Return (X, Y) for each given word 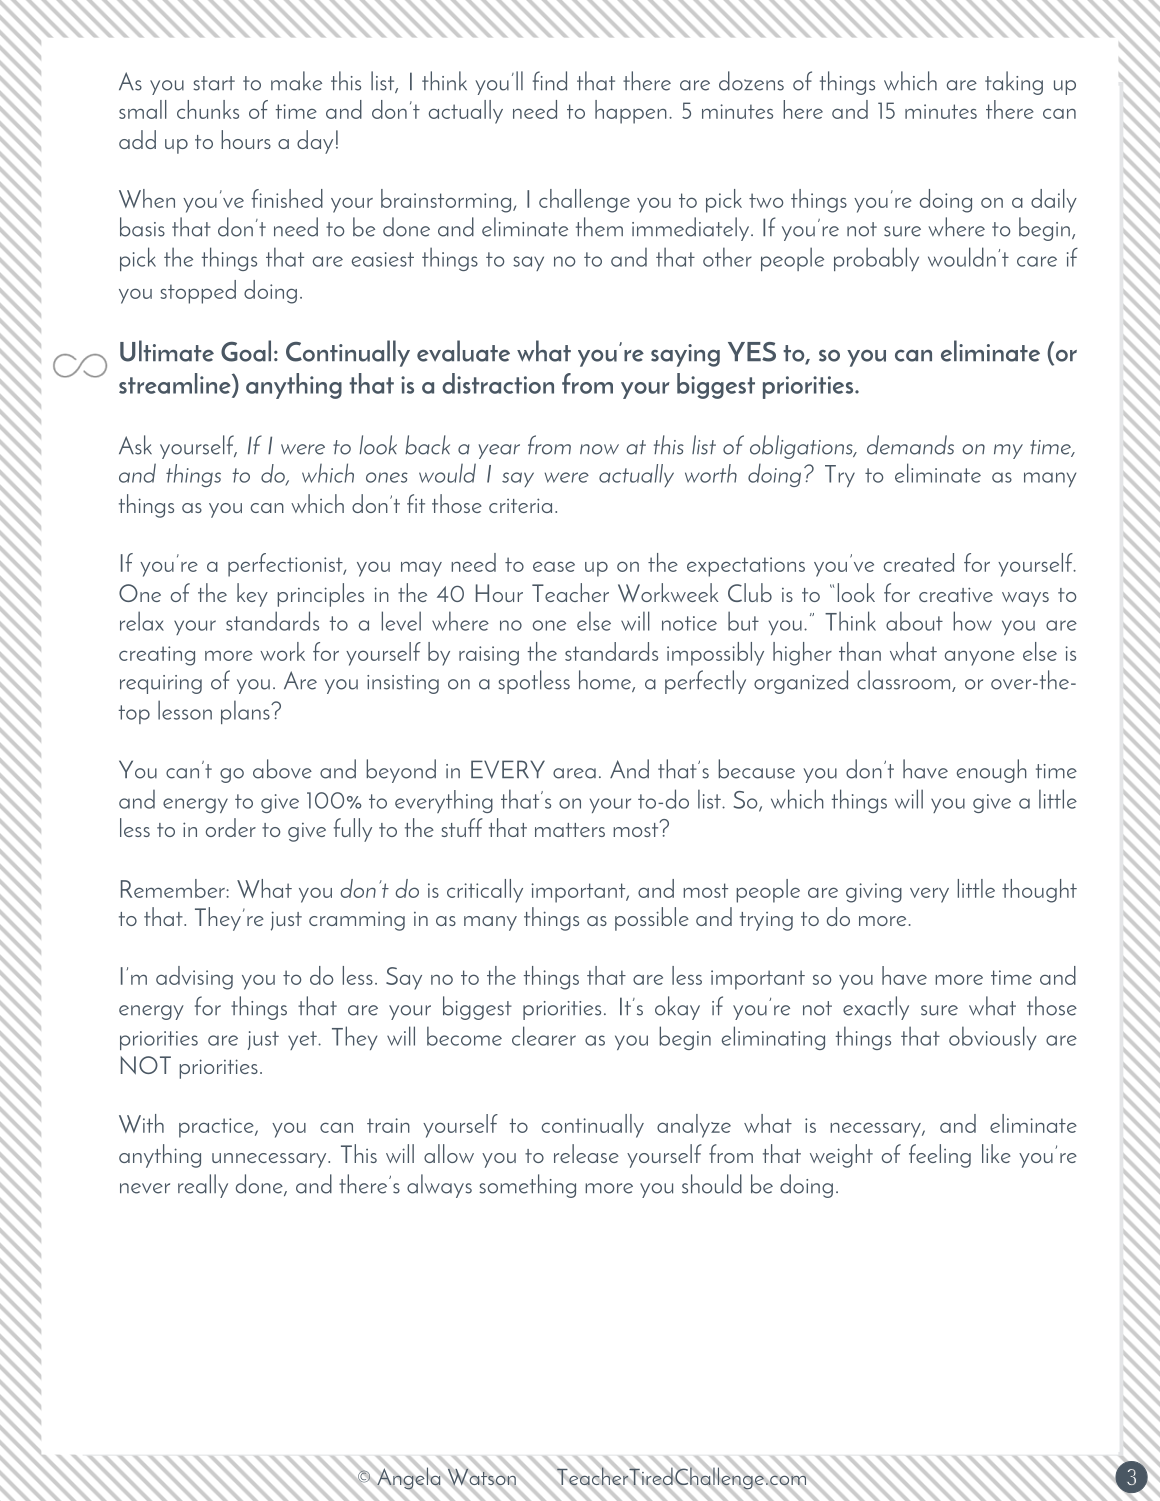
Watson (482, 1477)
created (919, 562)
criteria (520, 505)
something (528, 1186)
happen (631, 112)
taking (1014, 83)
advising (194, 978)
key (252, 595)
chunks (208, 109)
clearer (544, 1036)
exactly (876, 1008)
